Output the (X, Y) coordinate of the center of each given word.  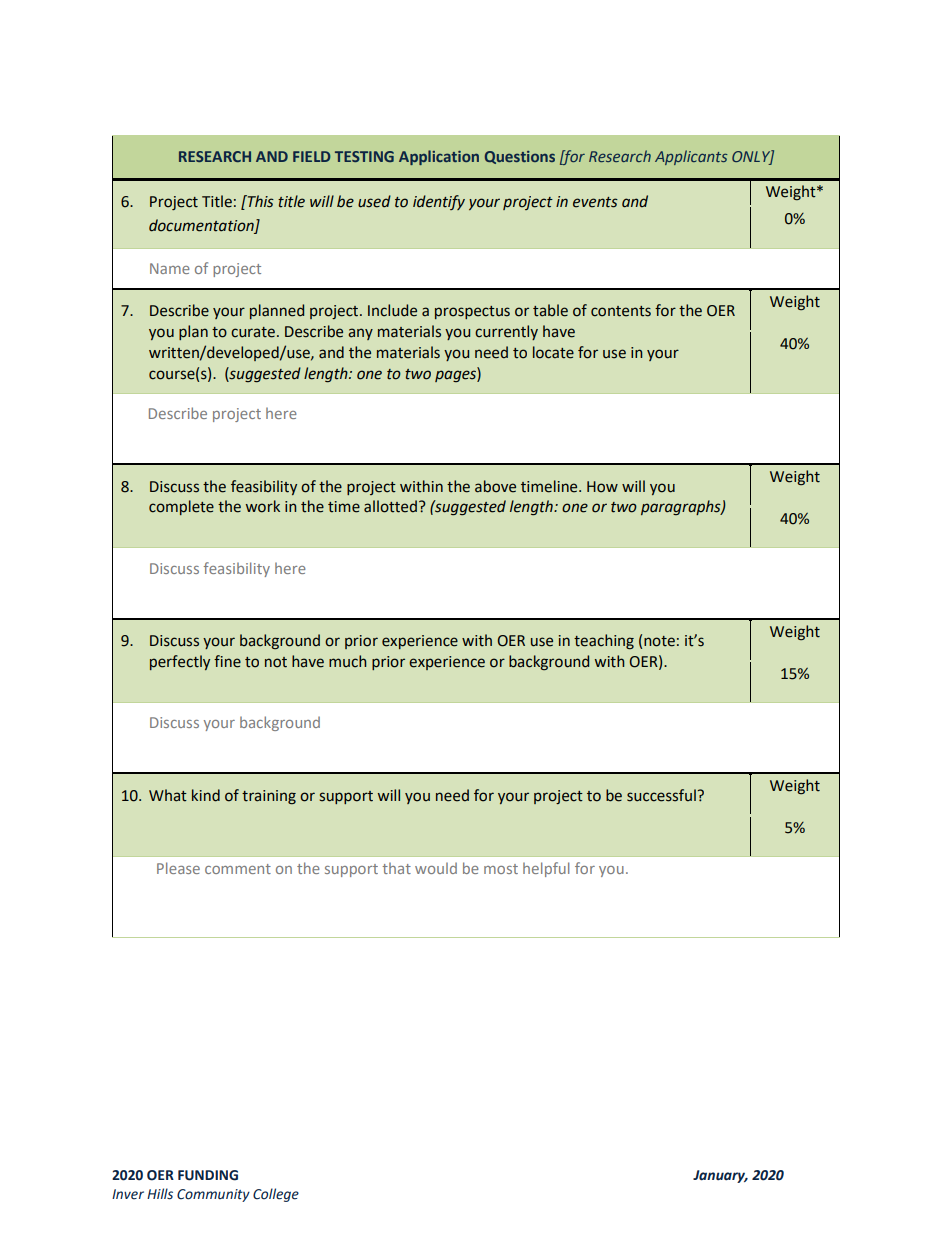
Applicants (691, 157)
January (720, 1176)
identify (439, 202)
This (259, 201)
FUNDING (208, 1175)
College (276, 1195)
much (347, 661)
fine (227, 661)
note (659, 641)
